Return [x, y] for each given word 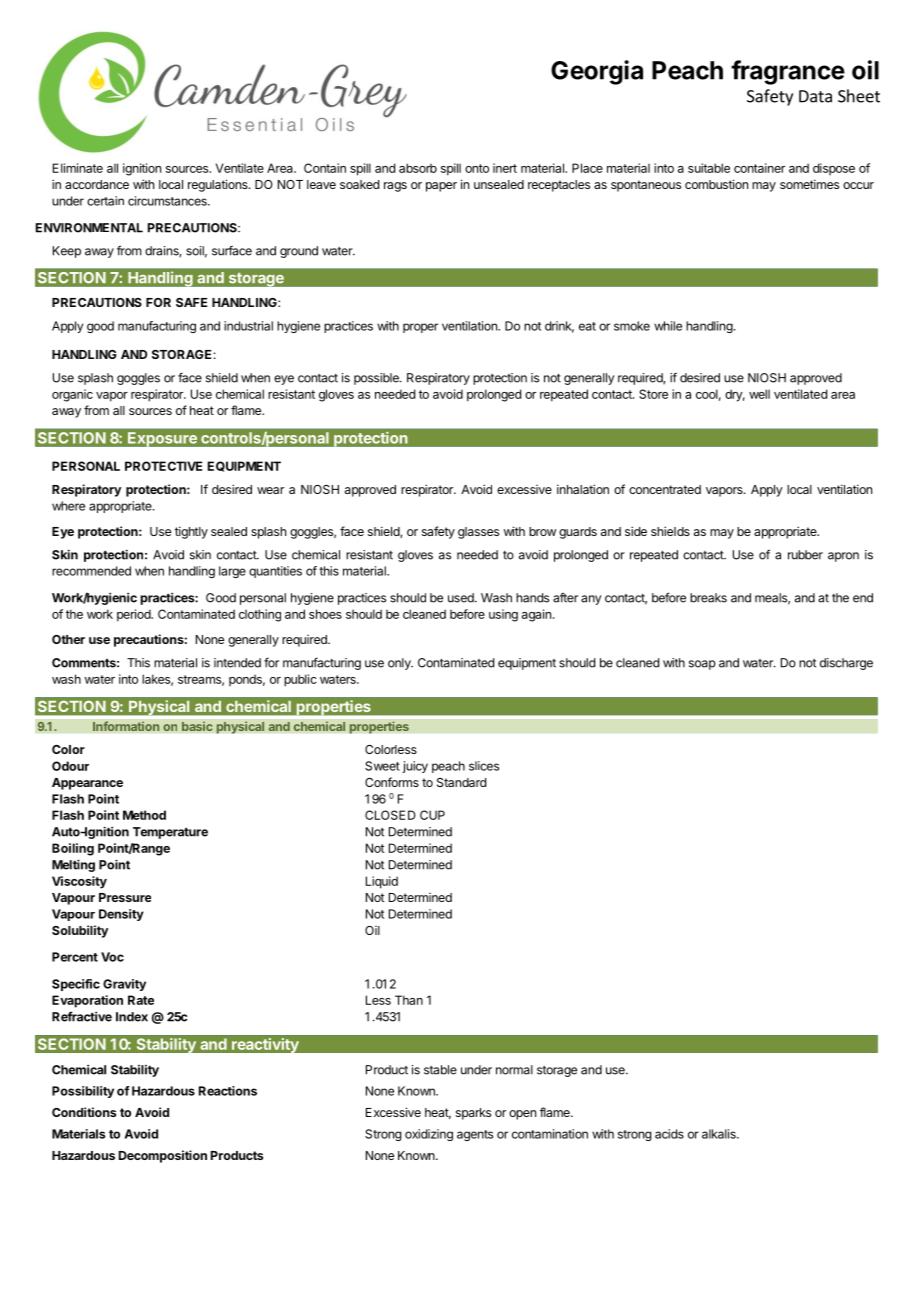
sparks [473, 1114]
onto [477, 168]
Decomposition [163, 1156]
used [462, 598]
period [134, 615]
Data [815, 96]
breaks [708, 598]
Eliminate [78, 168]
